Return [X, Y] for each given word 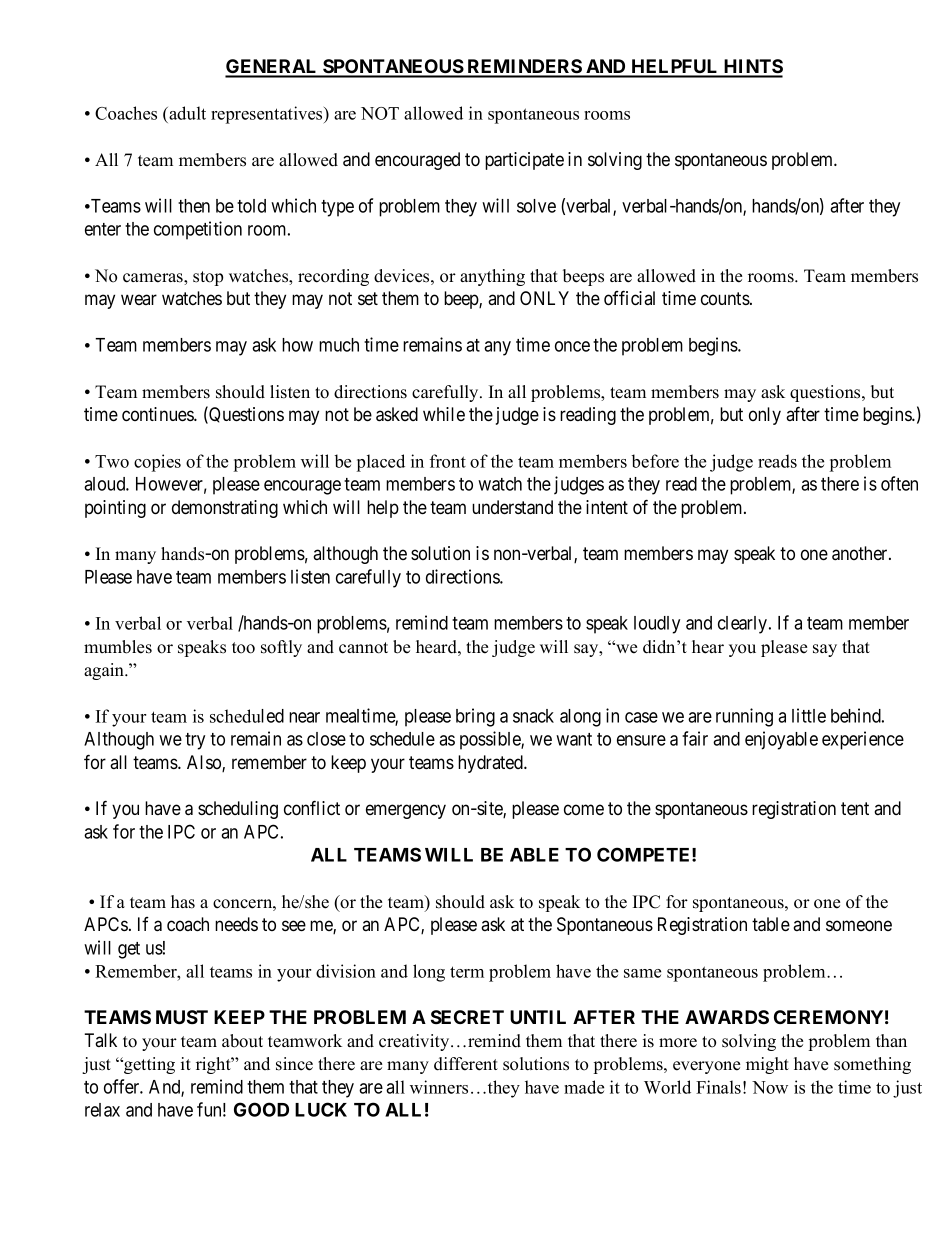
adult [186, 113]
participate [524, 161]
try [195, 741]
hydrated [491, 764]
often [899, 483]
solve [536, 206]
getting [148, 1065]
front [448, 461]
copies [157, 463]
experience [863, 740]
